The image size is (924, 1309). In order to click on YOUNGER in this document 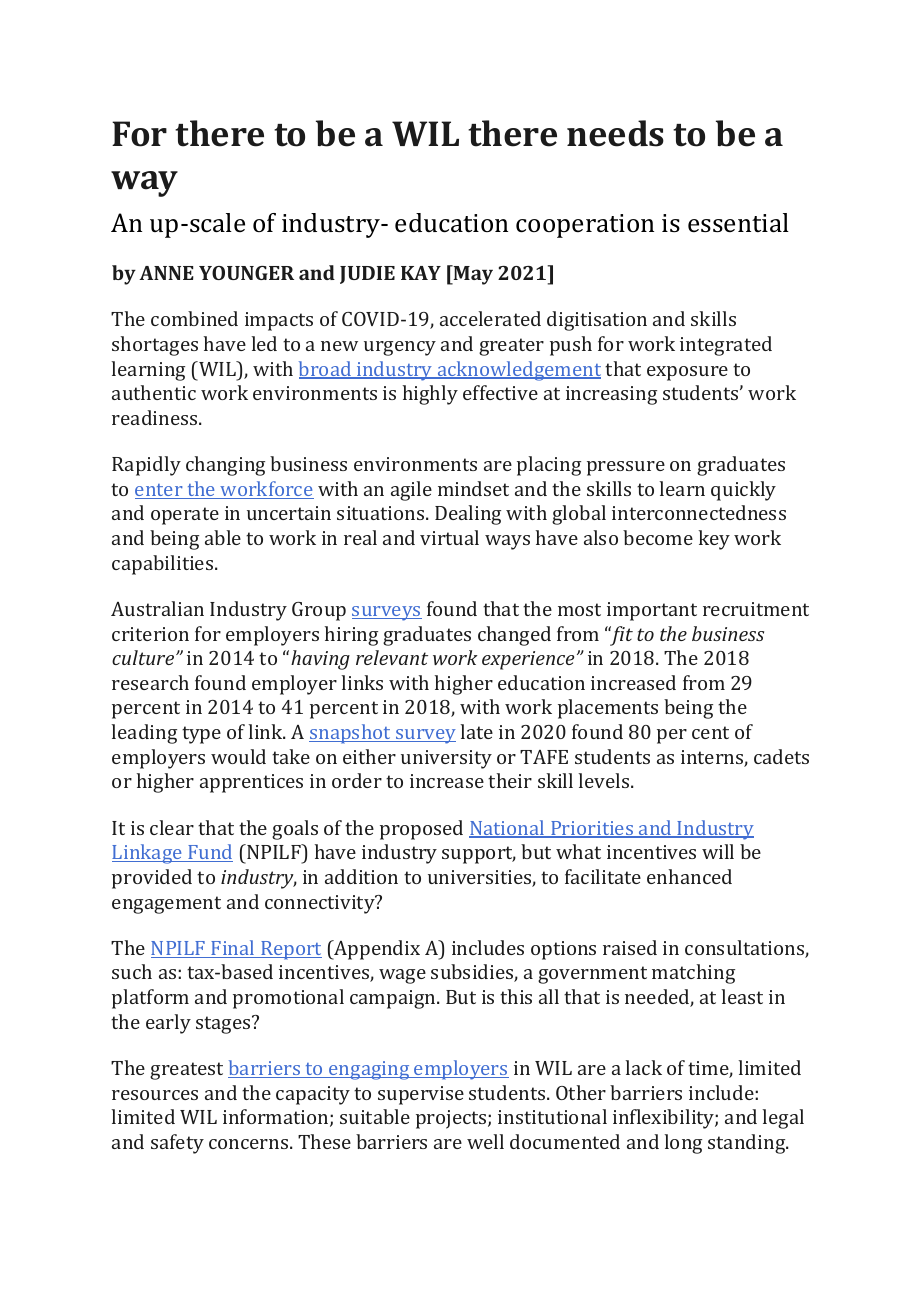, I will do `click(246, 273)`.
